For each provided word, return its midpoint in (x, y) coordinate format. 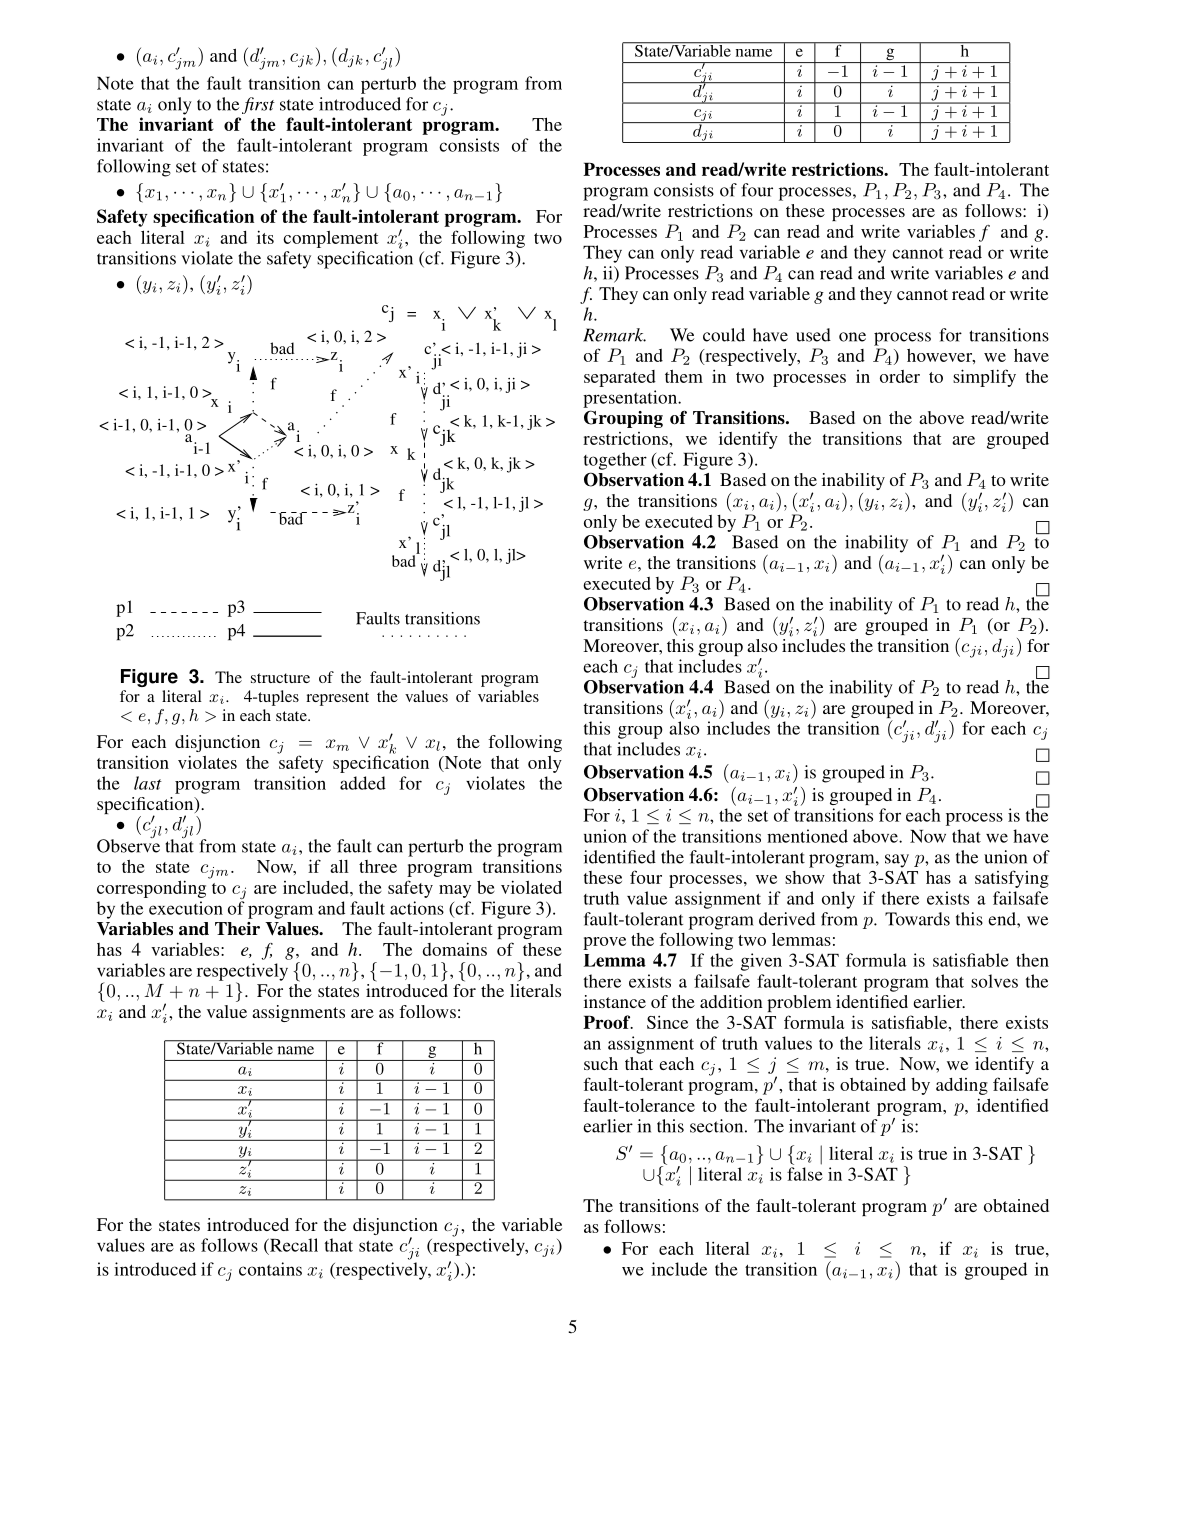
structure (280, 678)
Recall (293, 1245)
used (813, 335)
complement (331, 239)
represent (337, 699)
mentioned (807, 836)
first (258, 105)
